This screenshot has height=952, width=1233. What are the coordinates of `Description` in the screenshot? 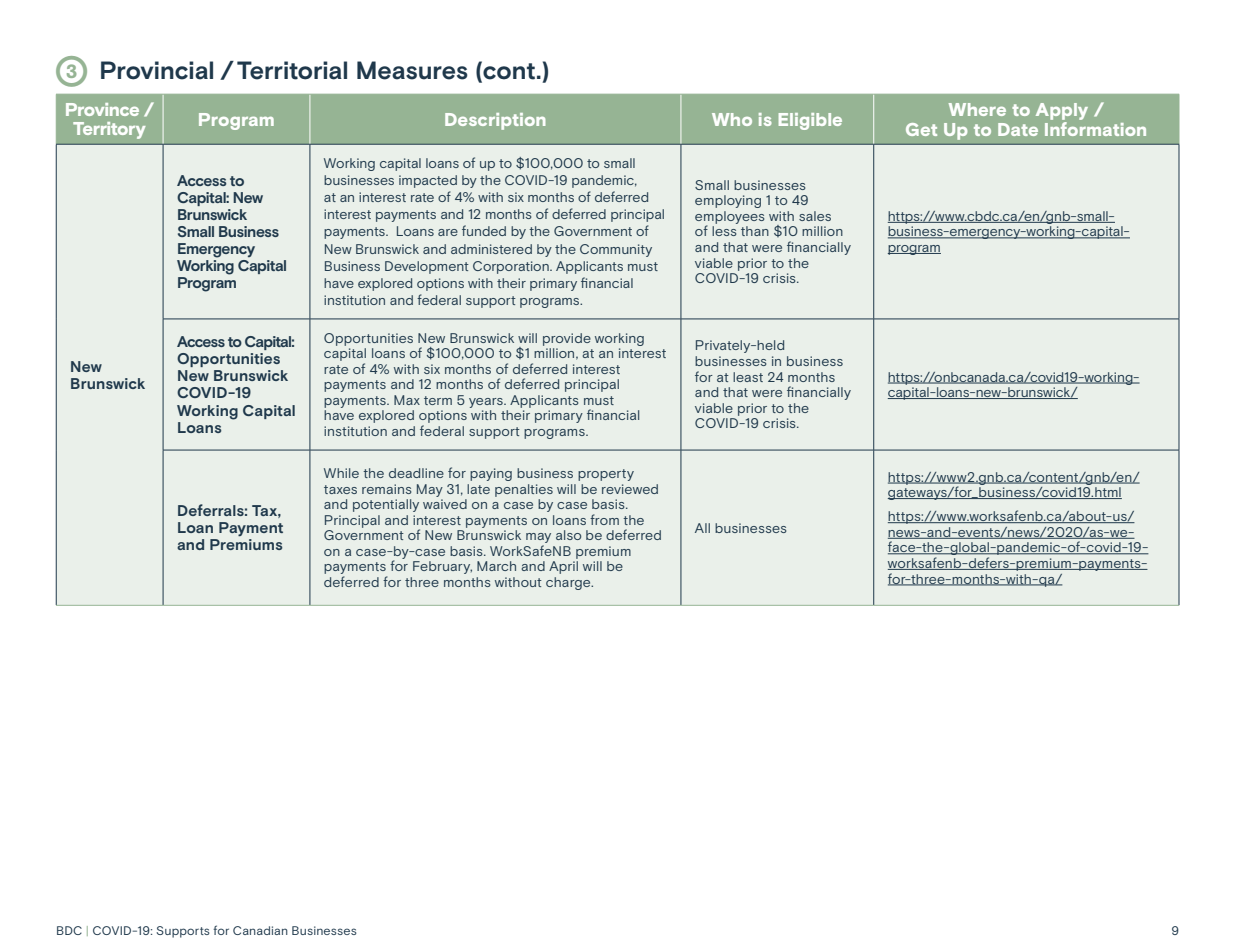 It's located at (495, 121).
